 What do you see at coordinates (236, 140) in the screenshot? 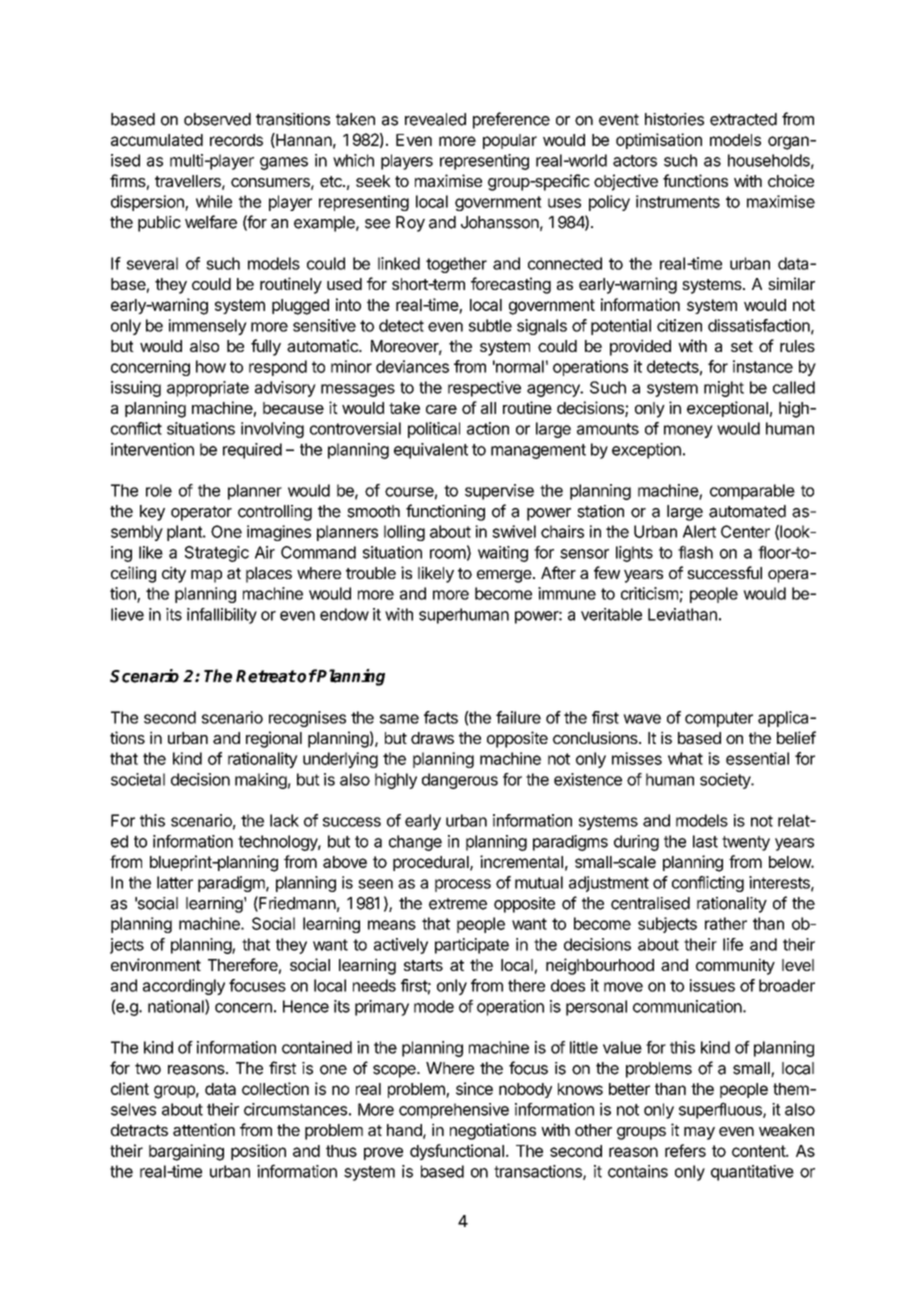
I see `records` at bounding box center [236, 140].
